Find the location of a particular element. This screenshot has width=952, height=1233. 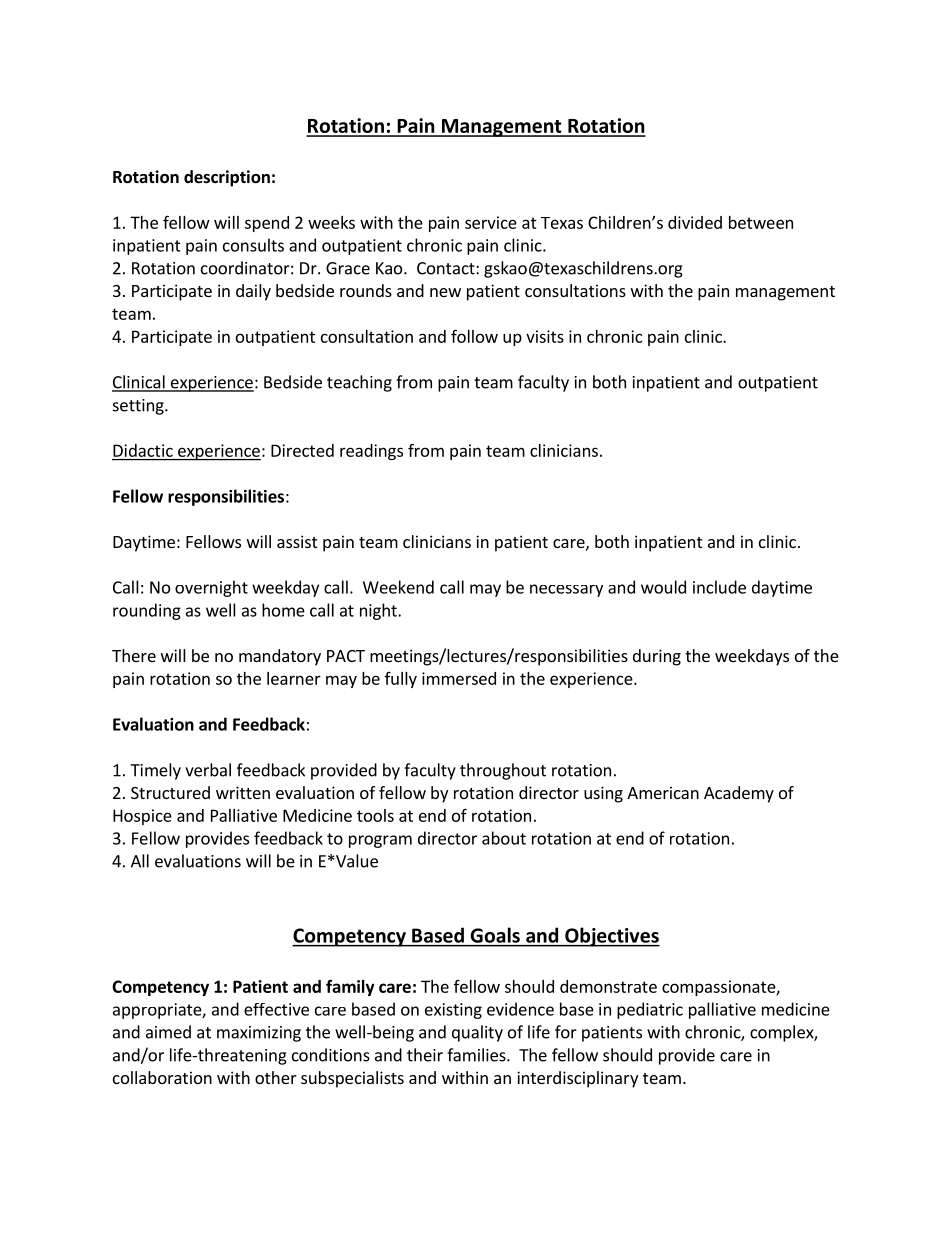

rounding is located at coordinates (147, 611).
